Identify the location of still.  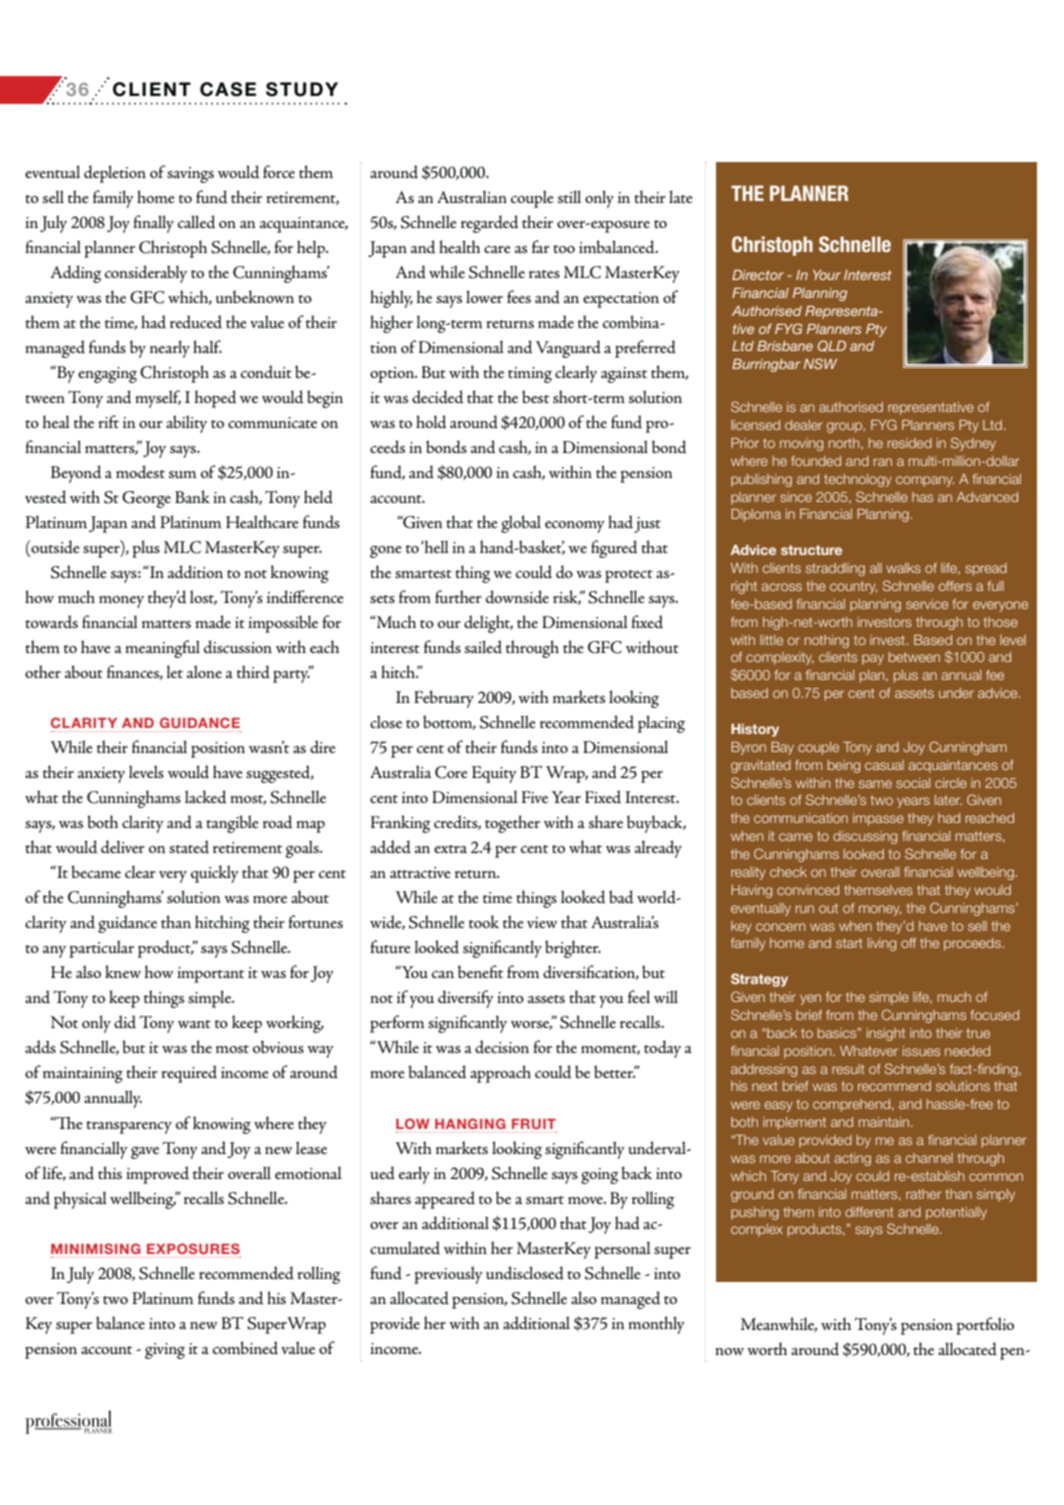
(569, 196).
